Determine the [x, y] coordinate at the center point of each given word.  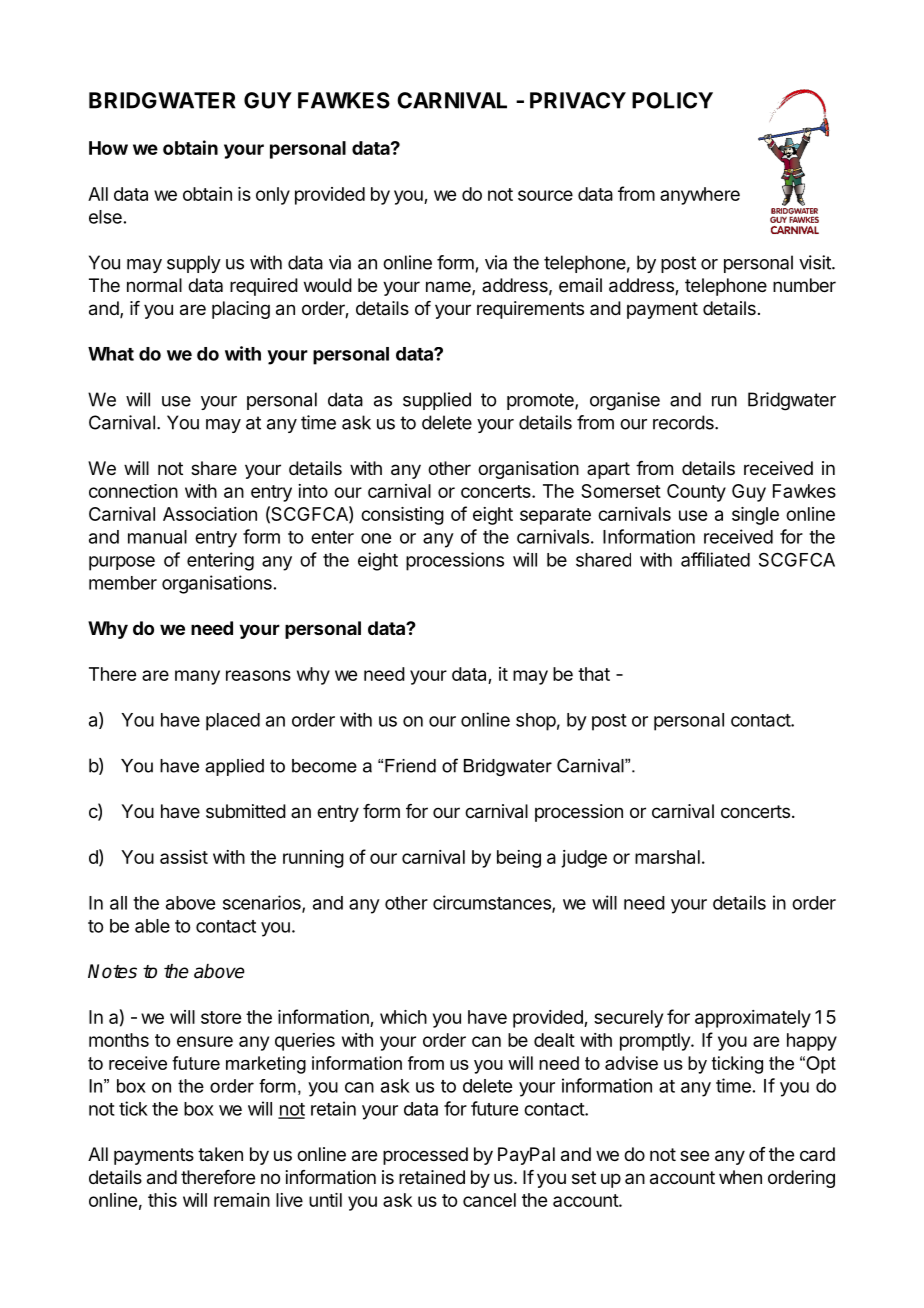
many [197, 677]
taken [220, 1154]
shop [536, 722]
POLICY [672, 100]
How [108, 148]
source [545, 195]
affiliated [715, 559]
